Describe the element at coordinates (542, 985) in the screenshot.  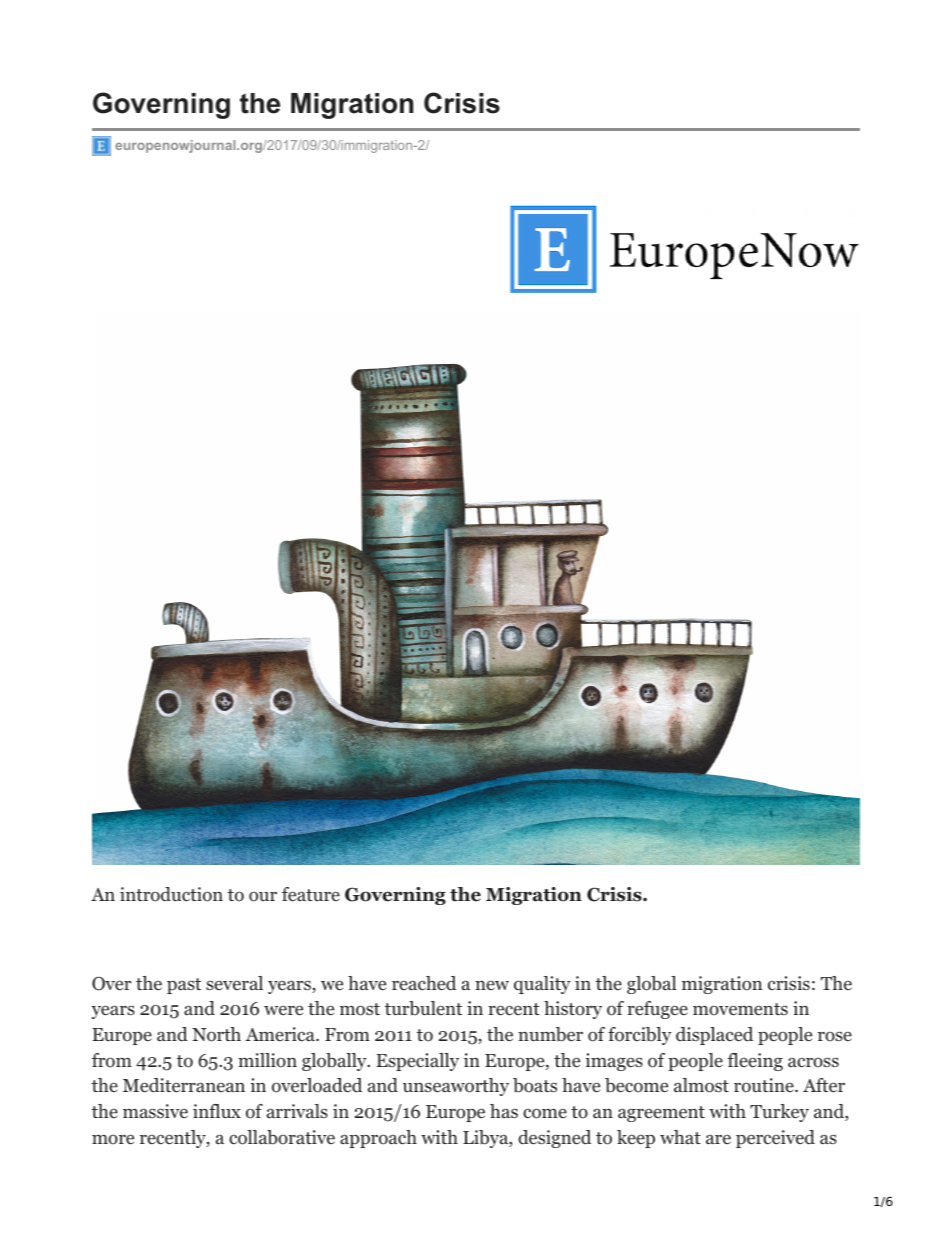
I see `quality` at that location.
